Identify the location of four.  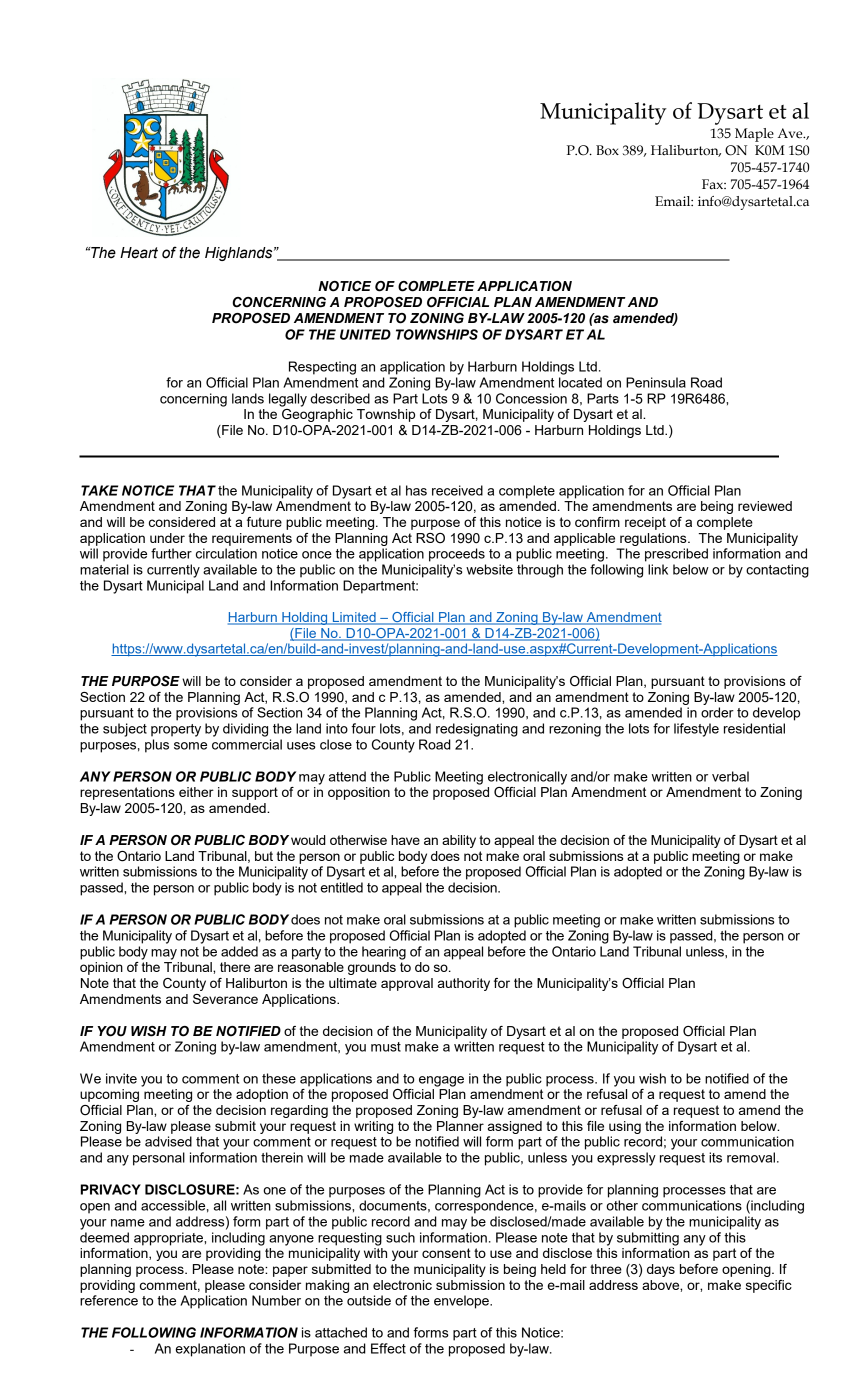
(363, 728).
